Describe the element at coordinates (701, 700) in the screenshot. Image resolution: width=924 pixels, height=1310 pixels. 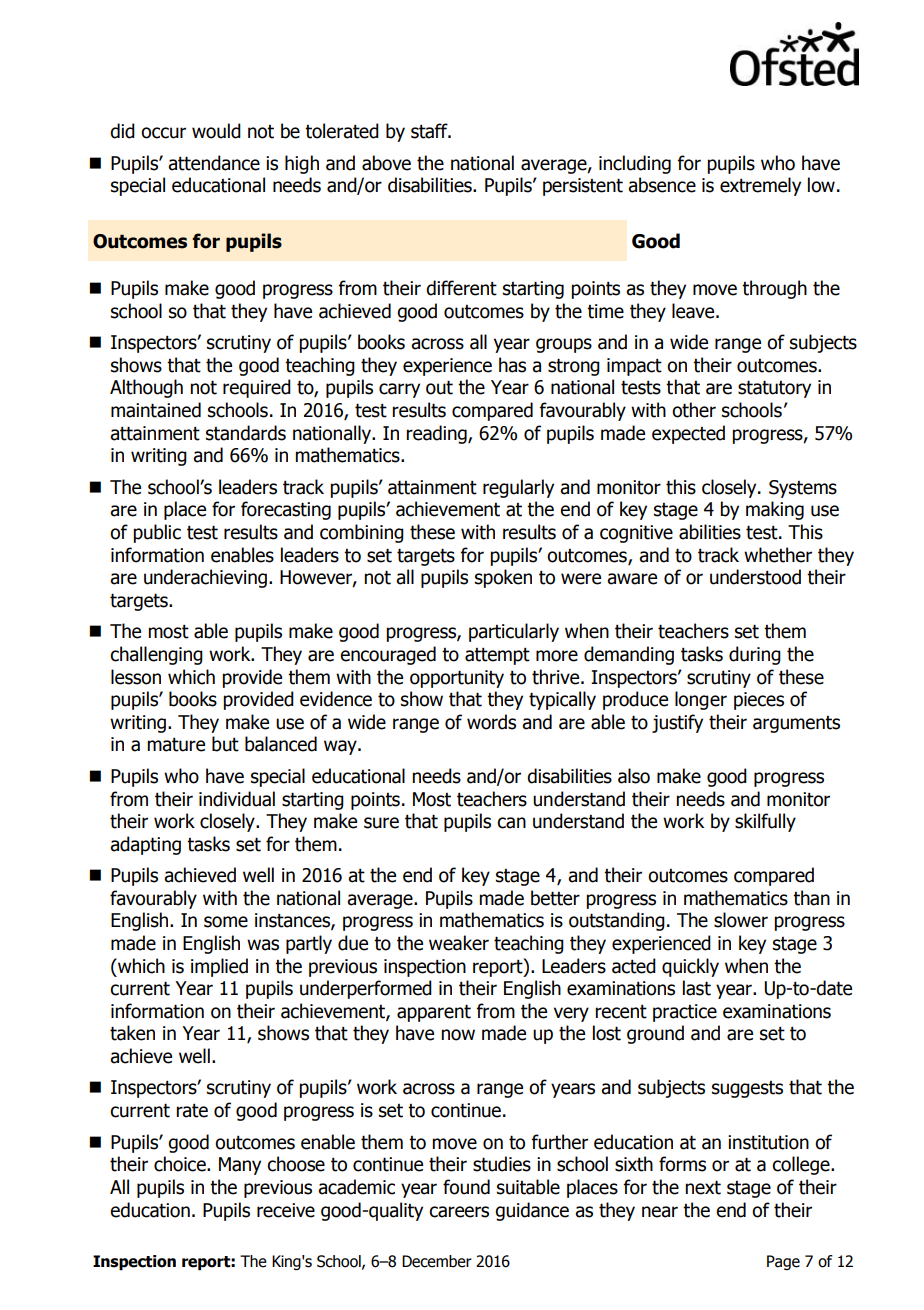
I see `longer` at that location.
